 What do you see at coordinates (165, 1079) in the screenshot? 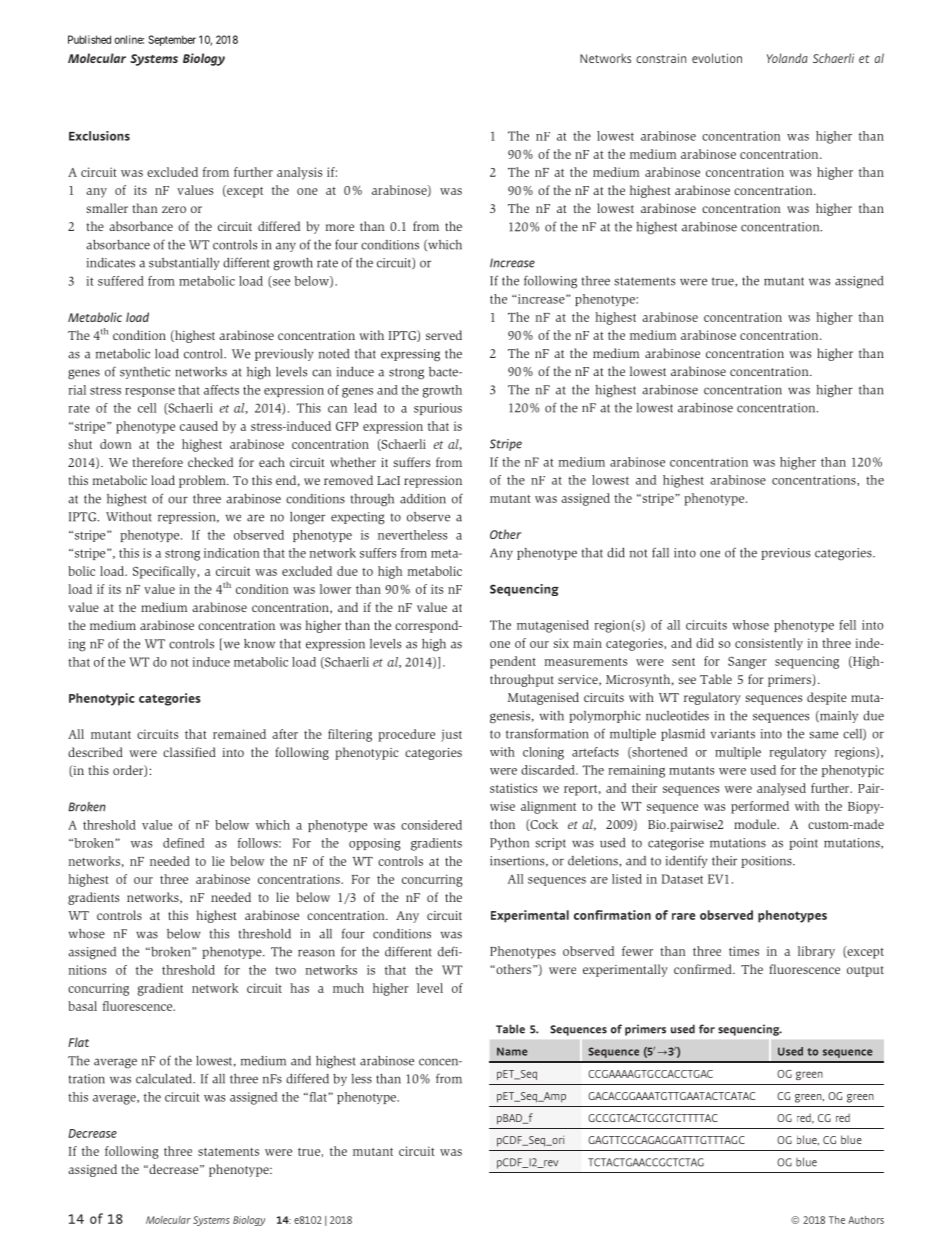
I see `calculated` at bounding box center [165, 1079].
